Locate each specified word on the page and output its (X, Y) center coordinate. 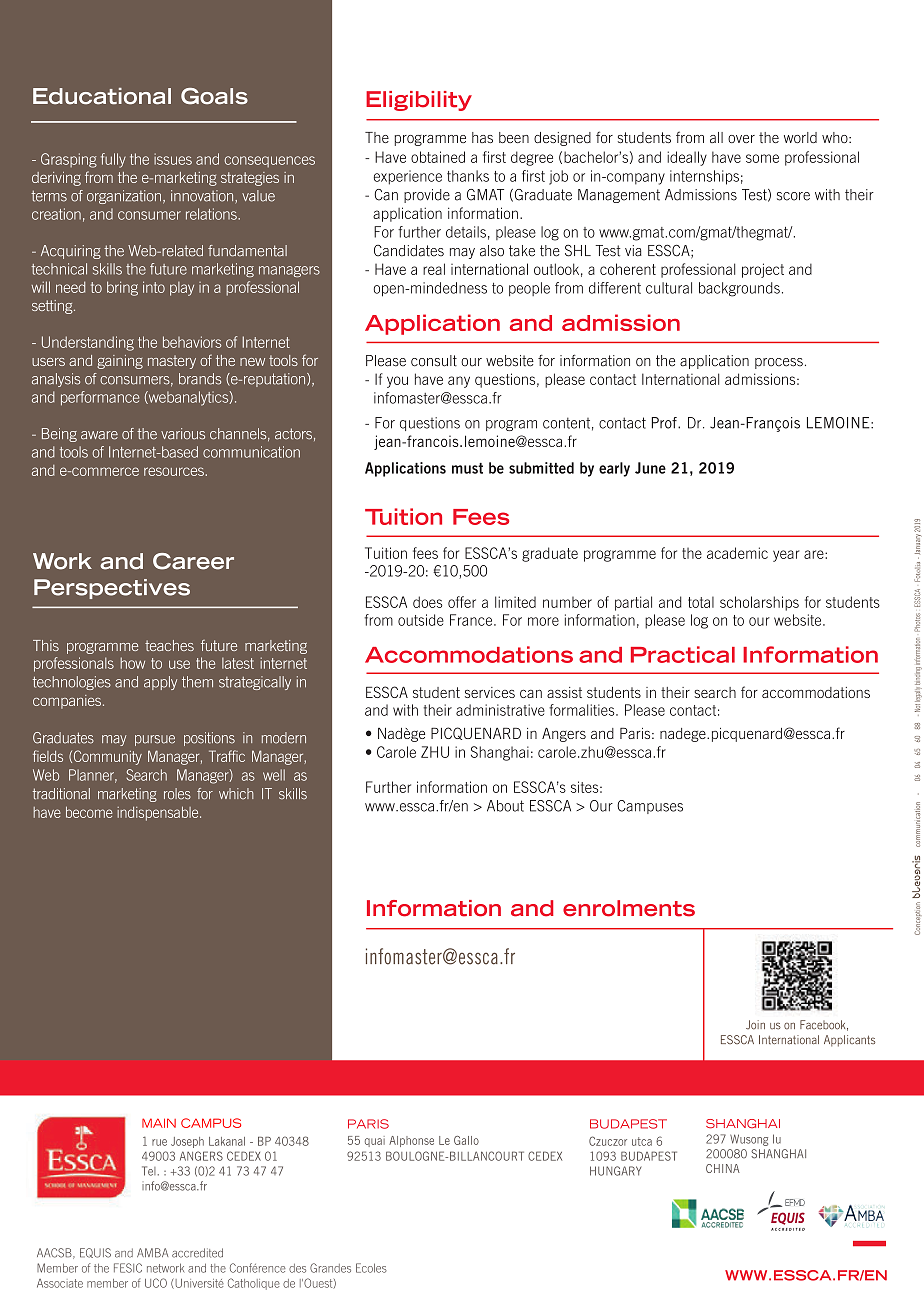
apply (160, 683)
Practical (683, 654)
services (490, 692)
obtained (438, 157)
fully (113, 160)
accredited (197, 1253)
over (741, 139)
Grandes (330, 1268)
